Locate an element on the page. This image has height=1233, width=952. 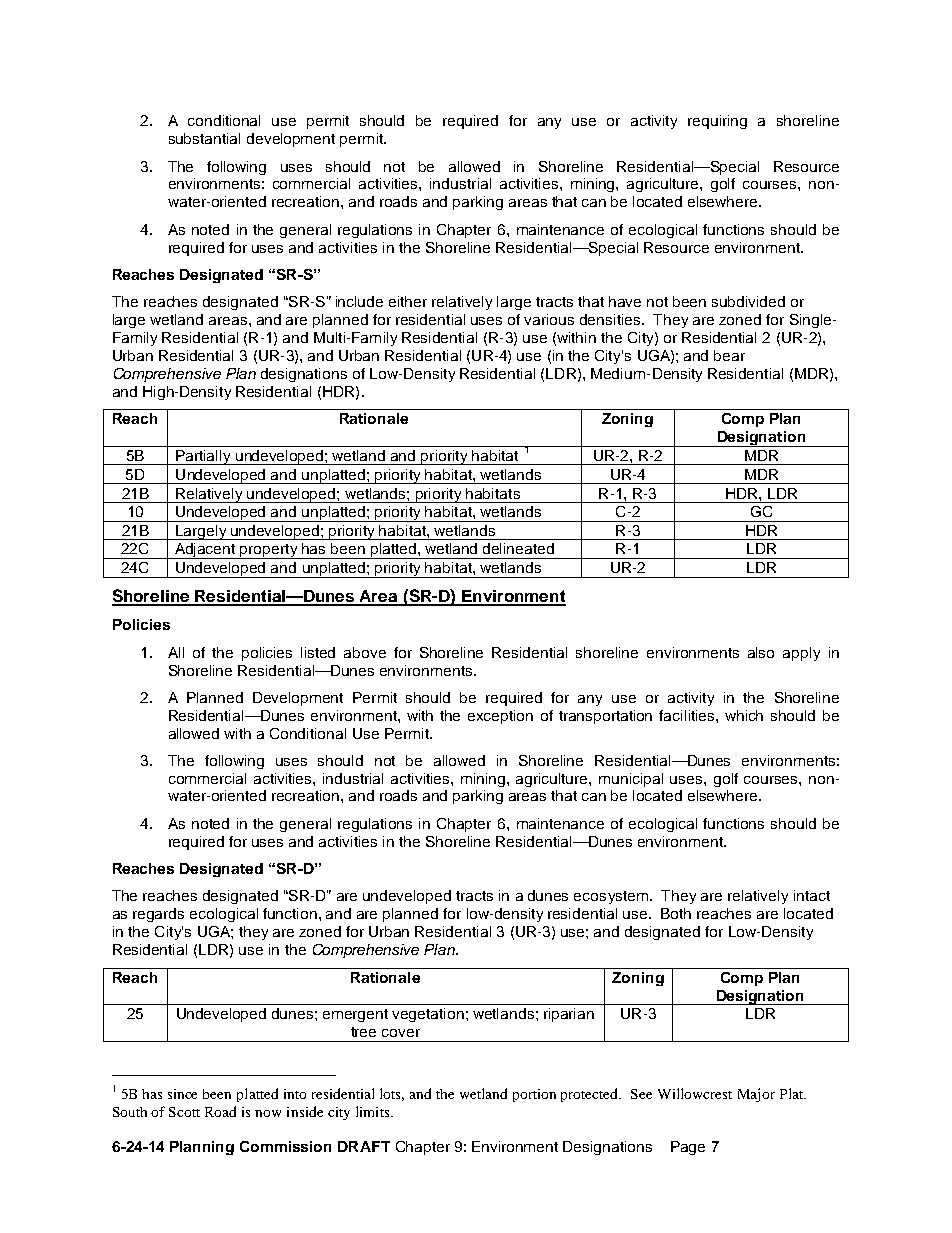
requiring is located at coordinates (717, 122).
